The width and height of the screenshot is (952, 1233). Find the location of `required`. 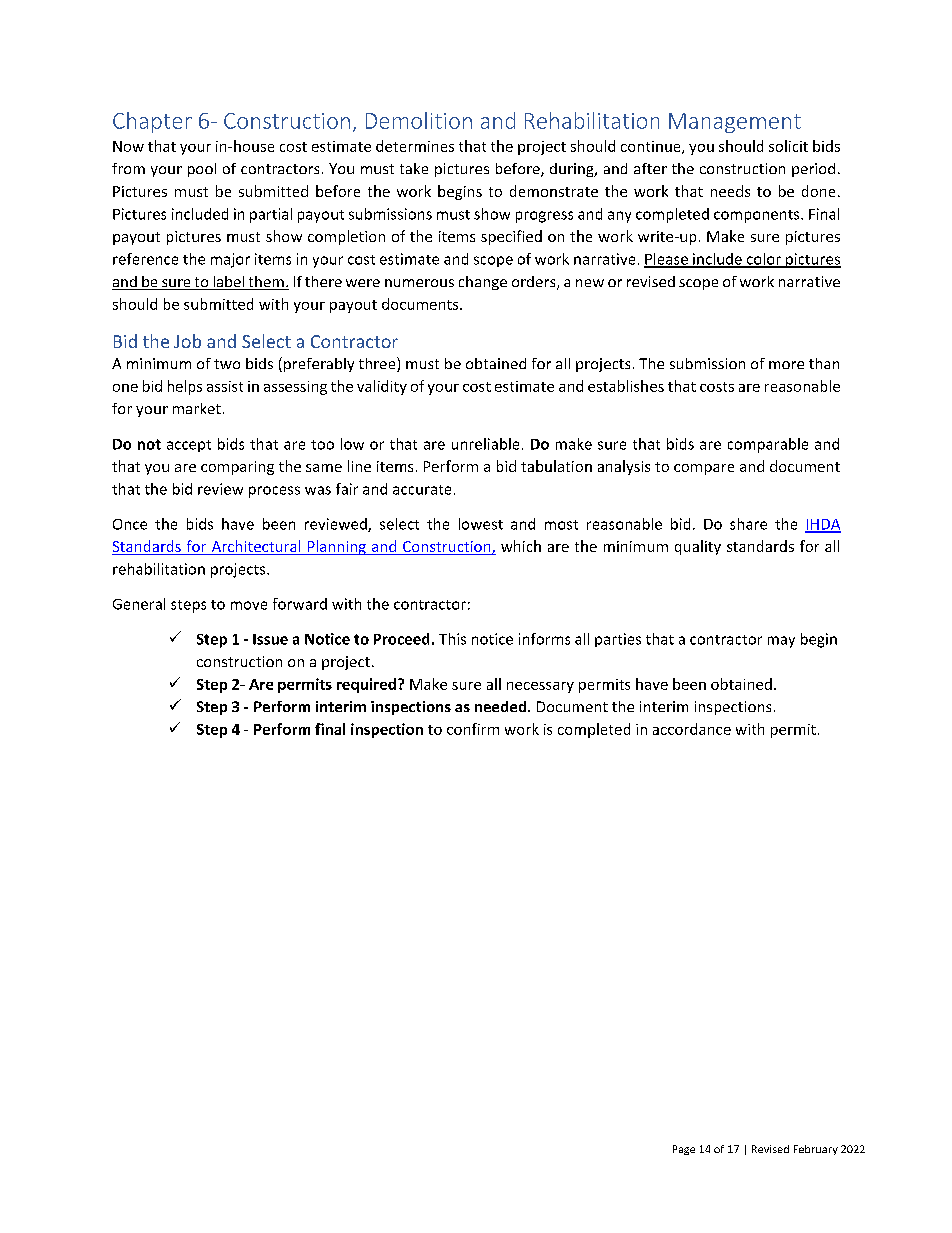

required is located at coordinates (366, 685).
